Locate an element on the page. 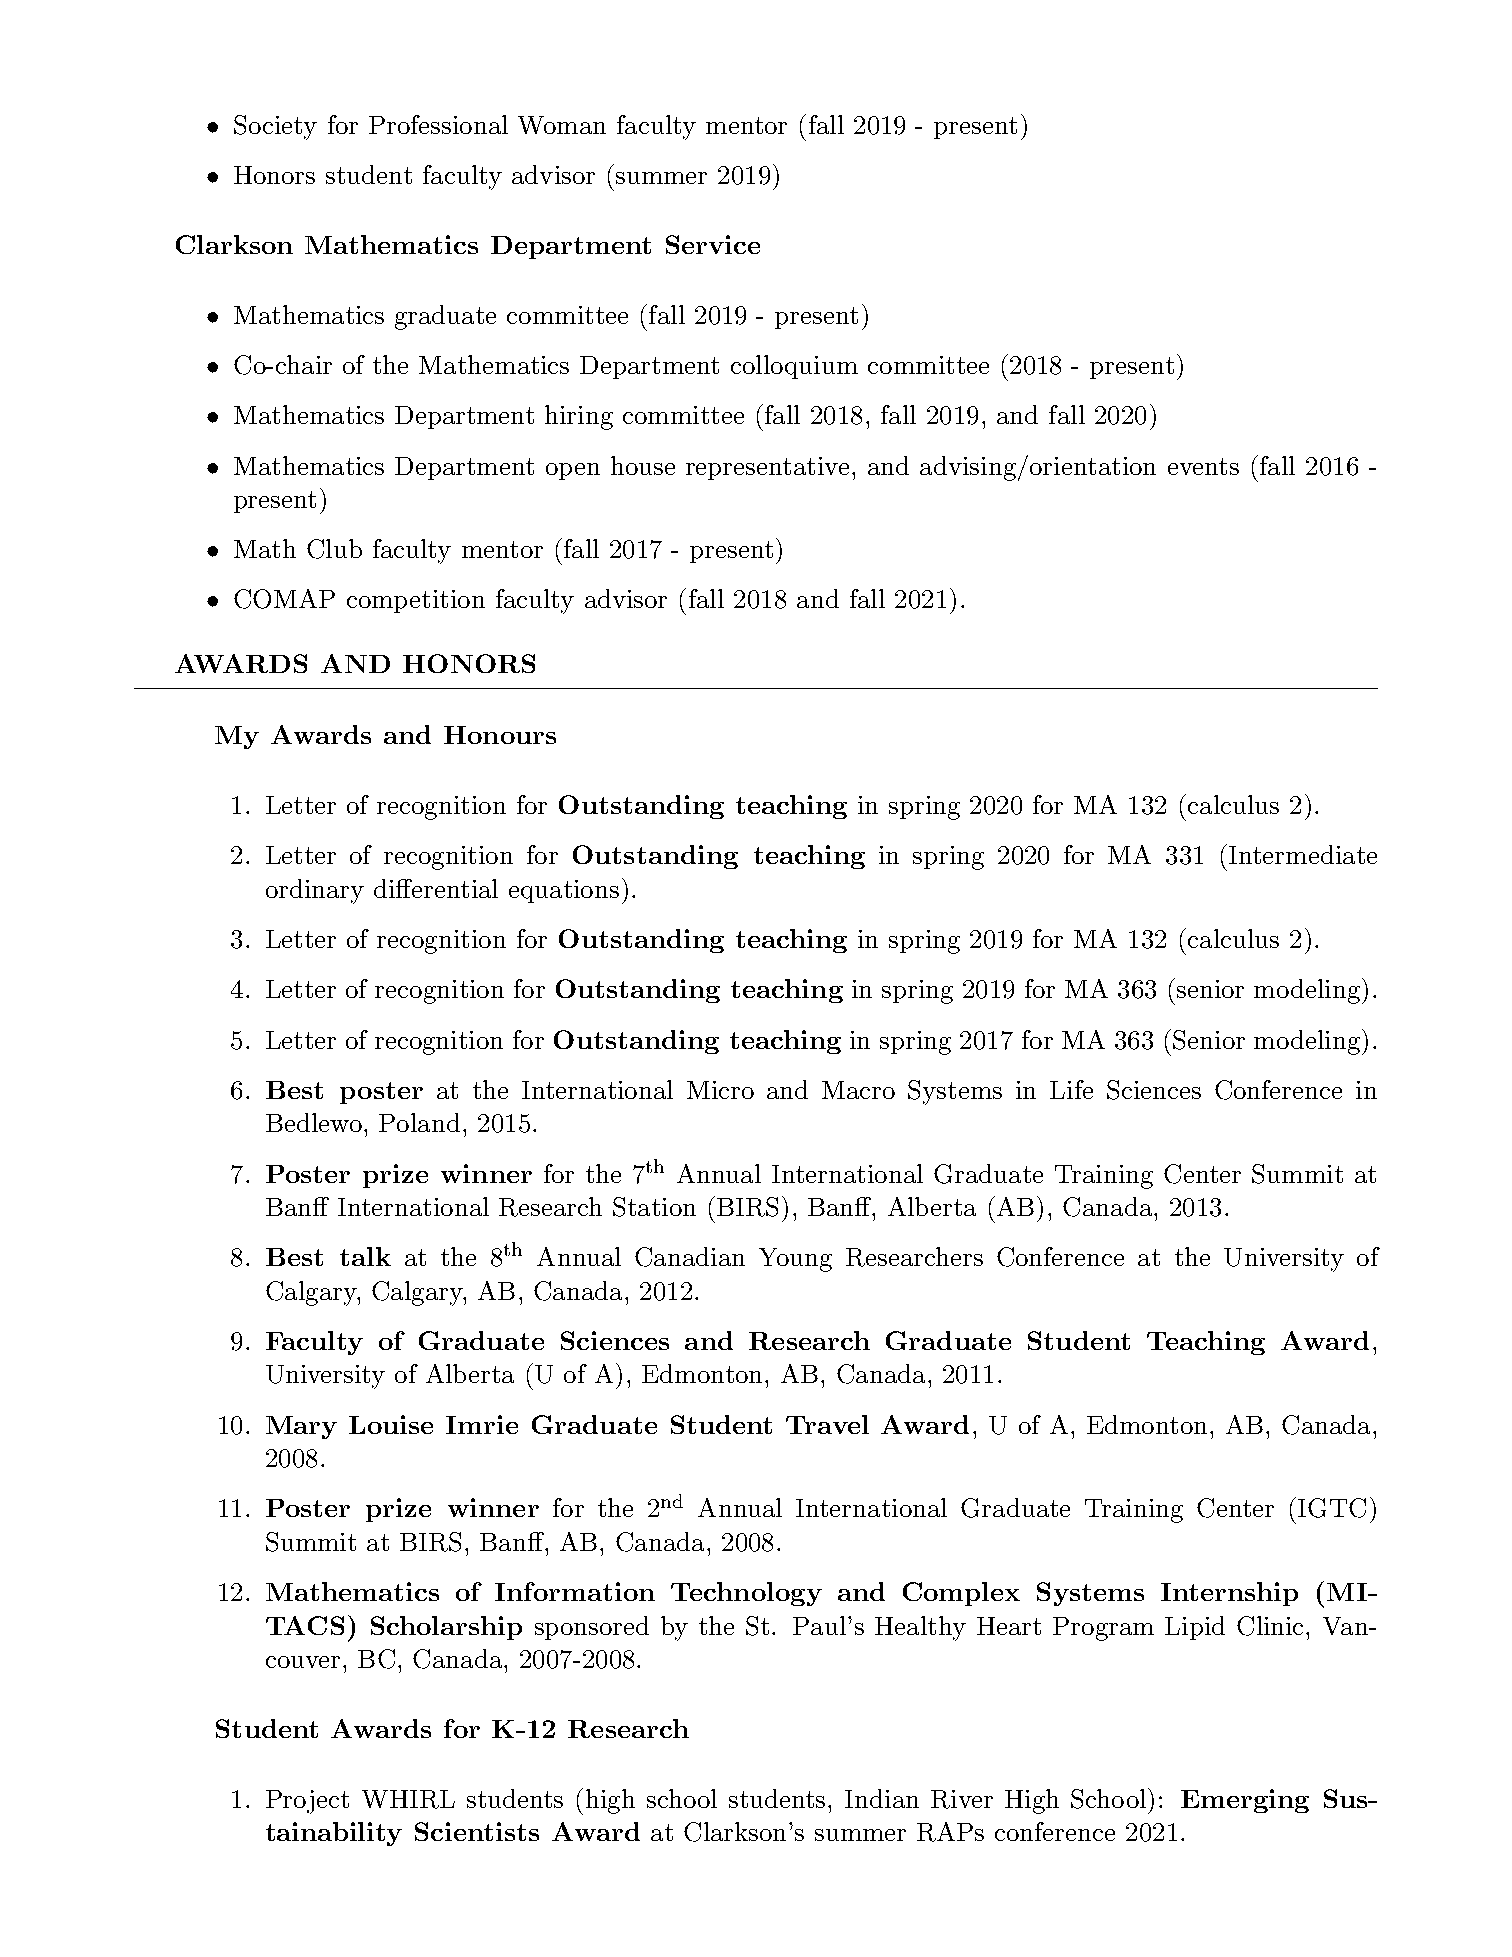  Indian is located at coordinates (882, 1798).
